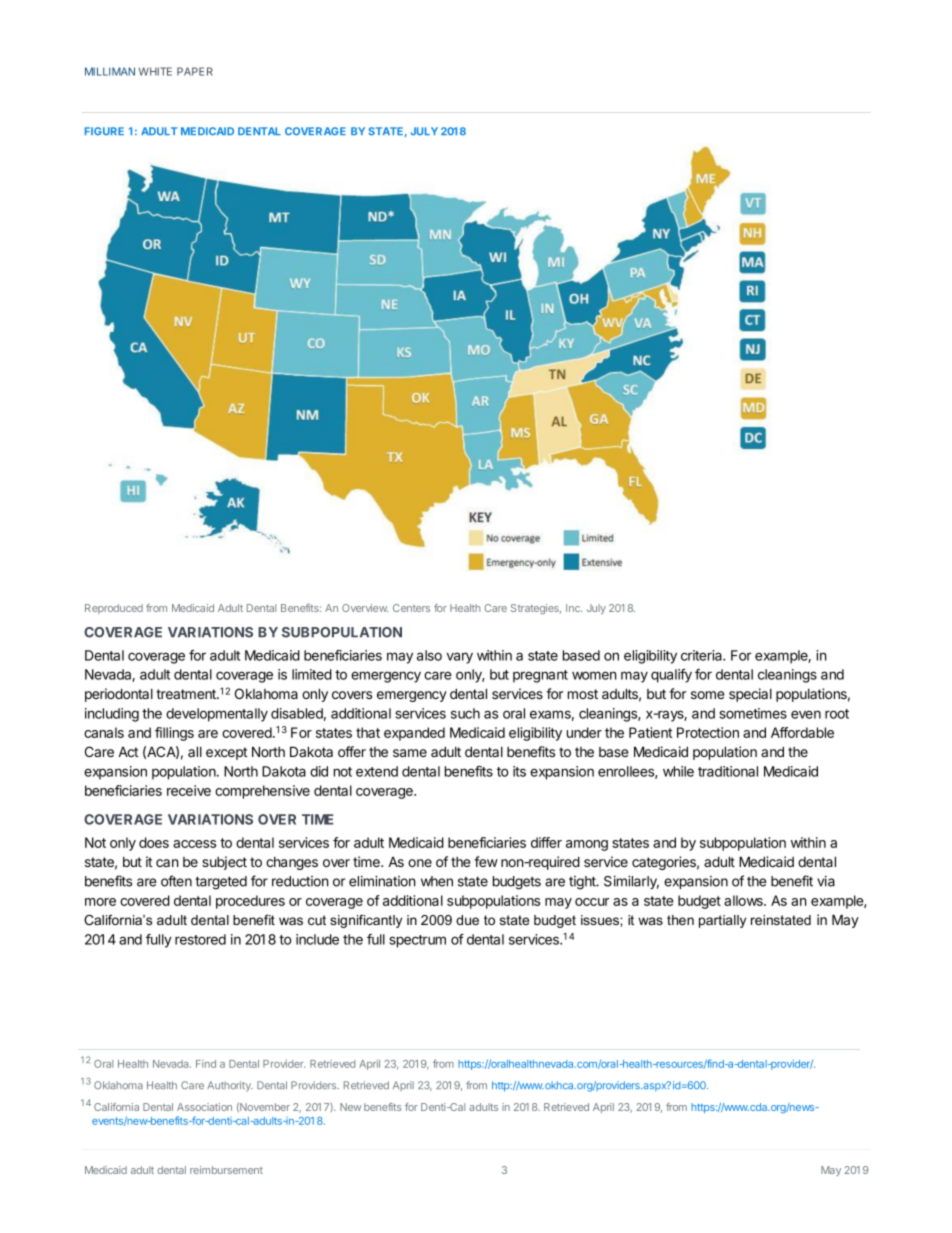 The height and width of the page is (1233, 952). I want to click on PAPER, so click(195, 71).
